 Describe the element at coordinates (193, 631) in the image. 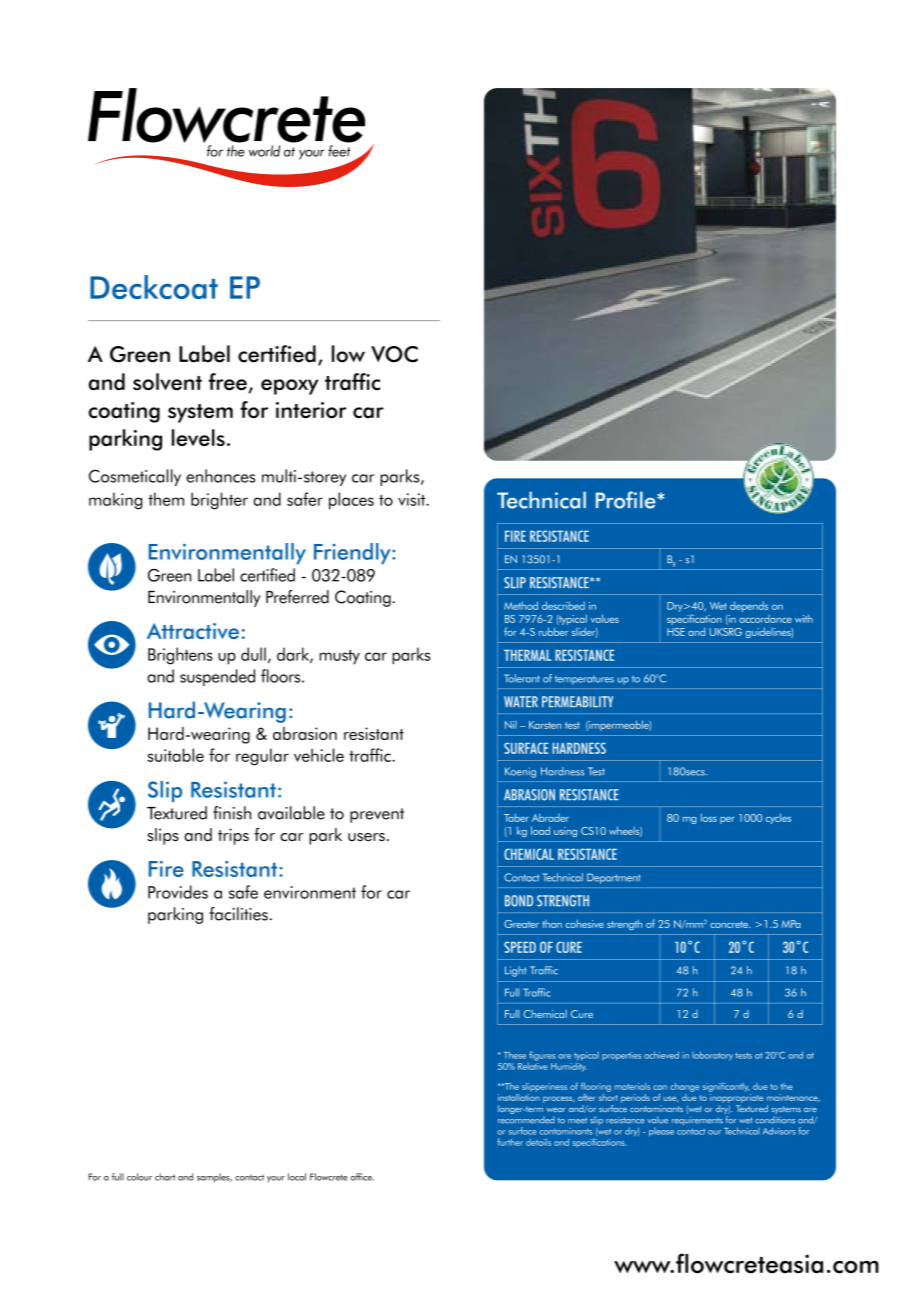

I see `Attractive` at that location.
